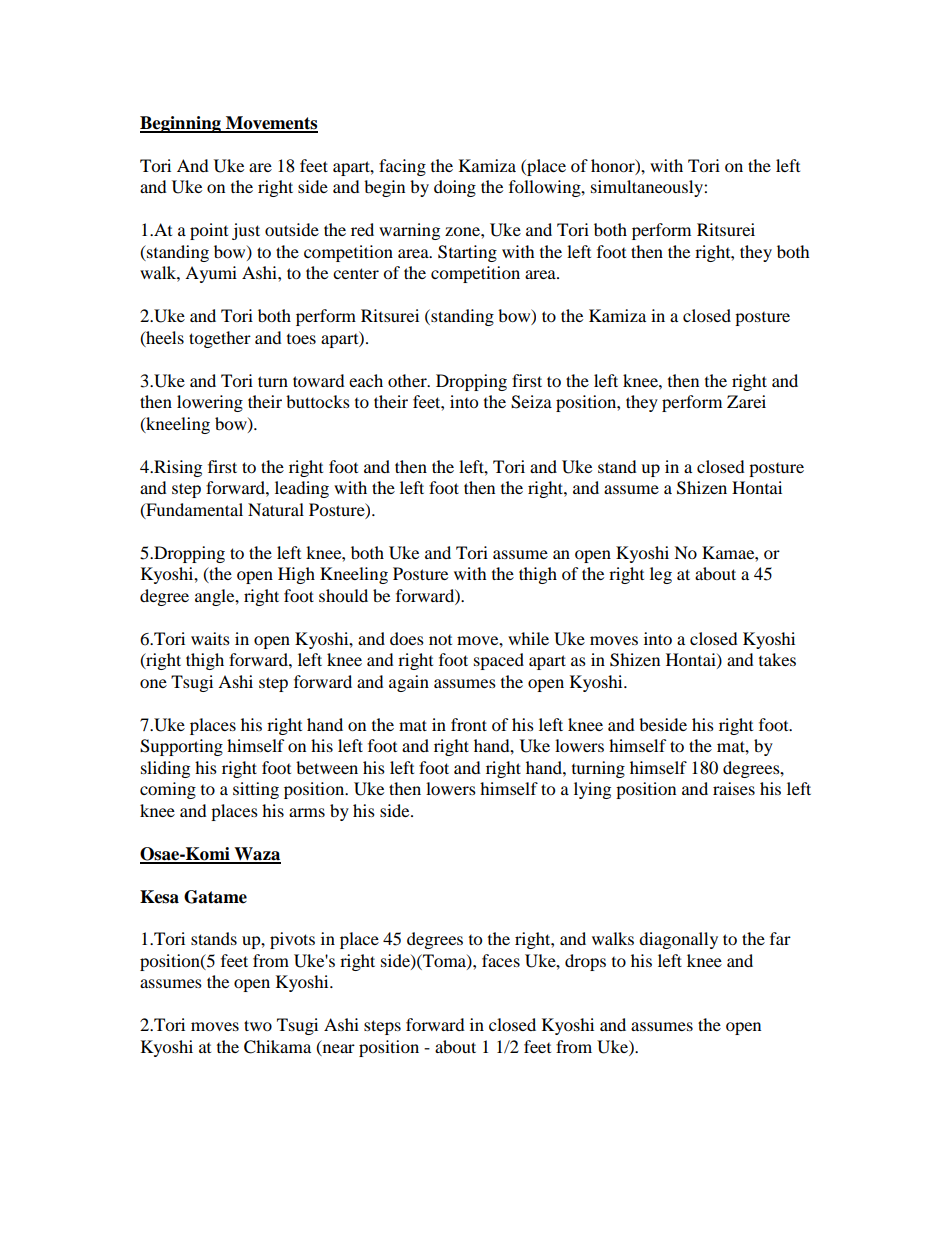  What do you see at coordinates (455, 188) in the document?
I see `doing` at bounding box center [455, 188].
